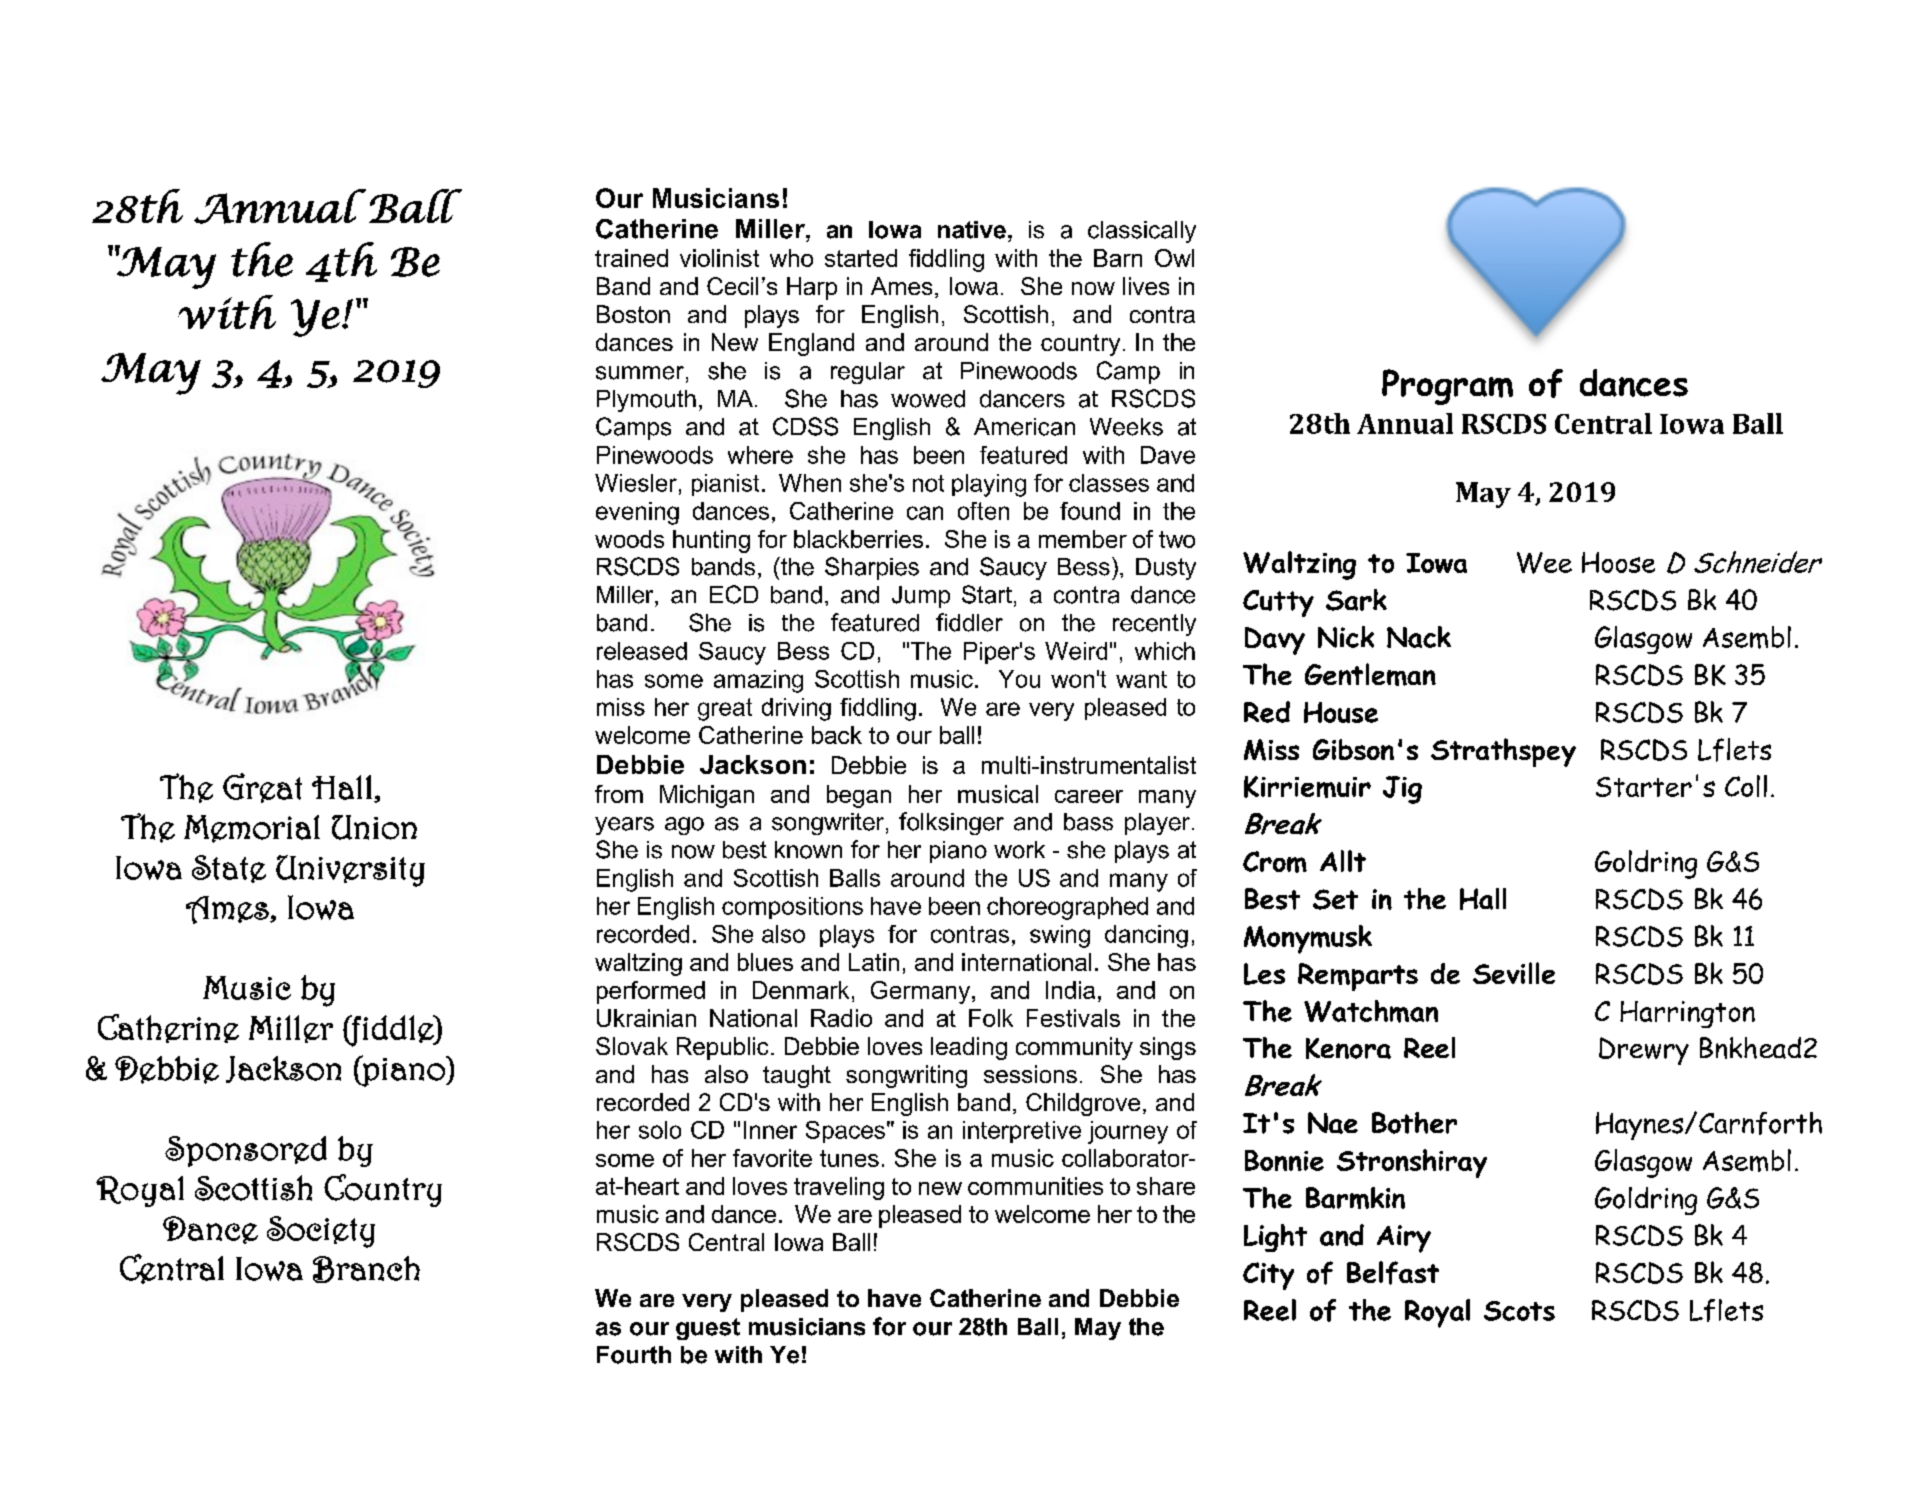 The width and height of the document is (1931, 1492). I want to click on not, so click(928, 483).
